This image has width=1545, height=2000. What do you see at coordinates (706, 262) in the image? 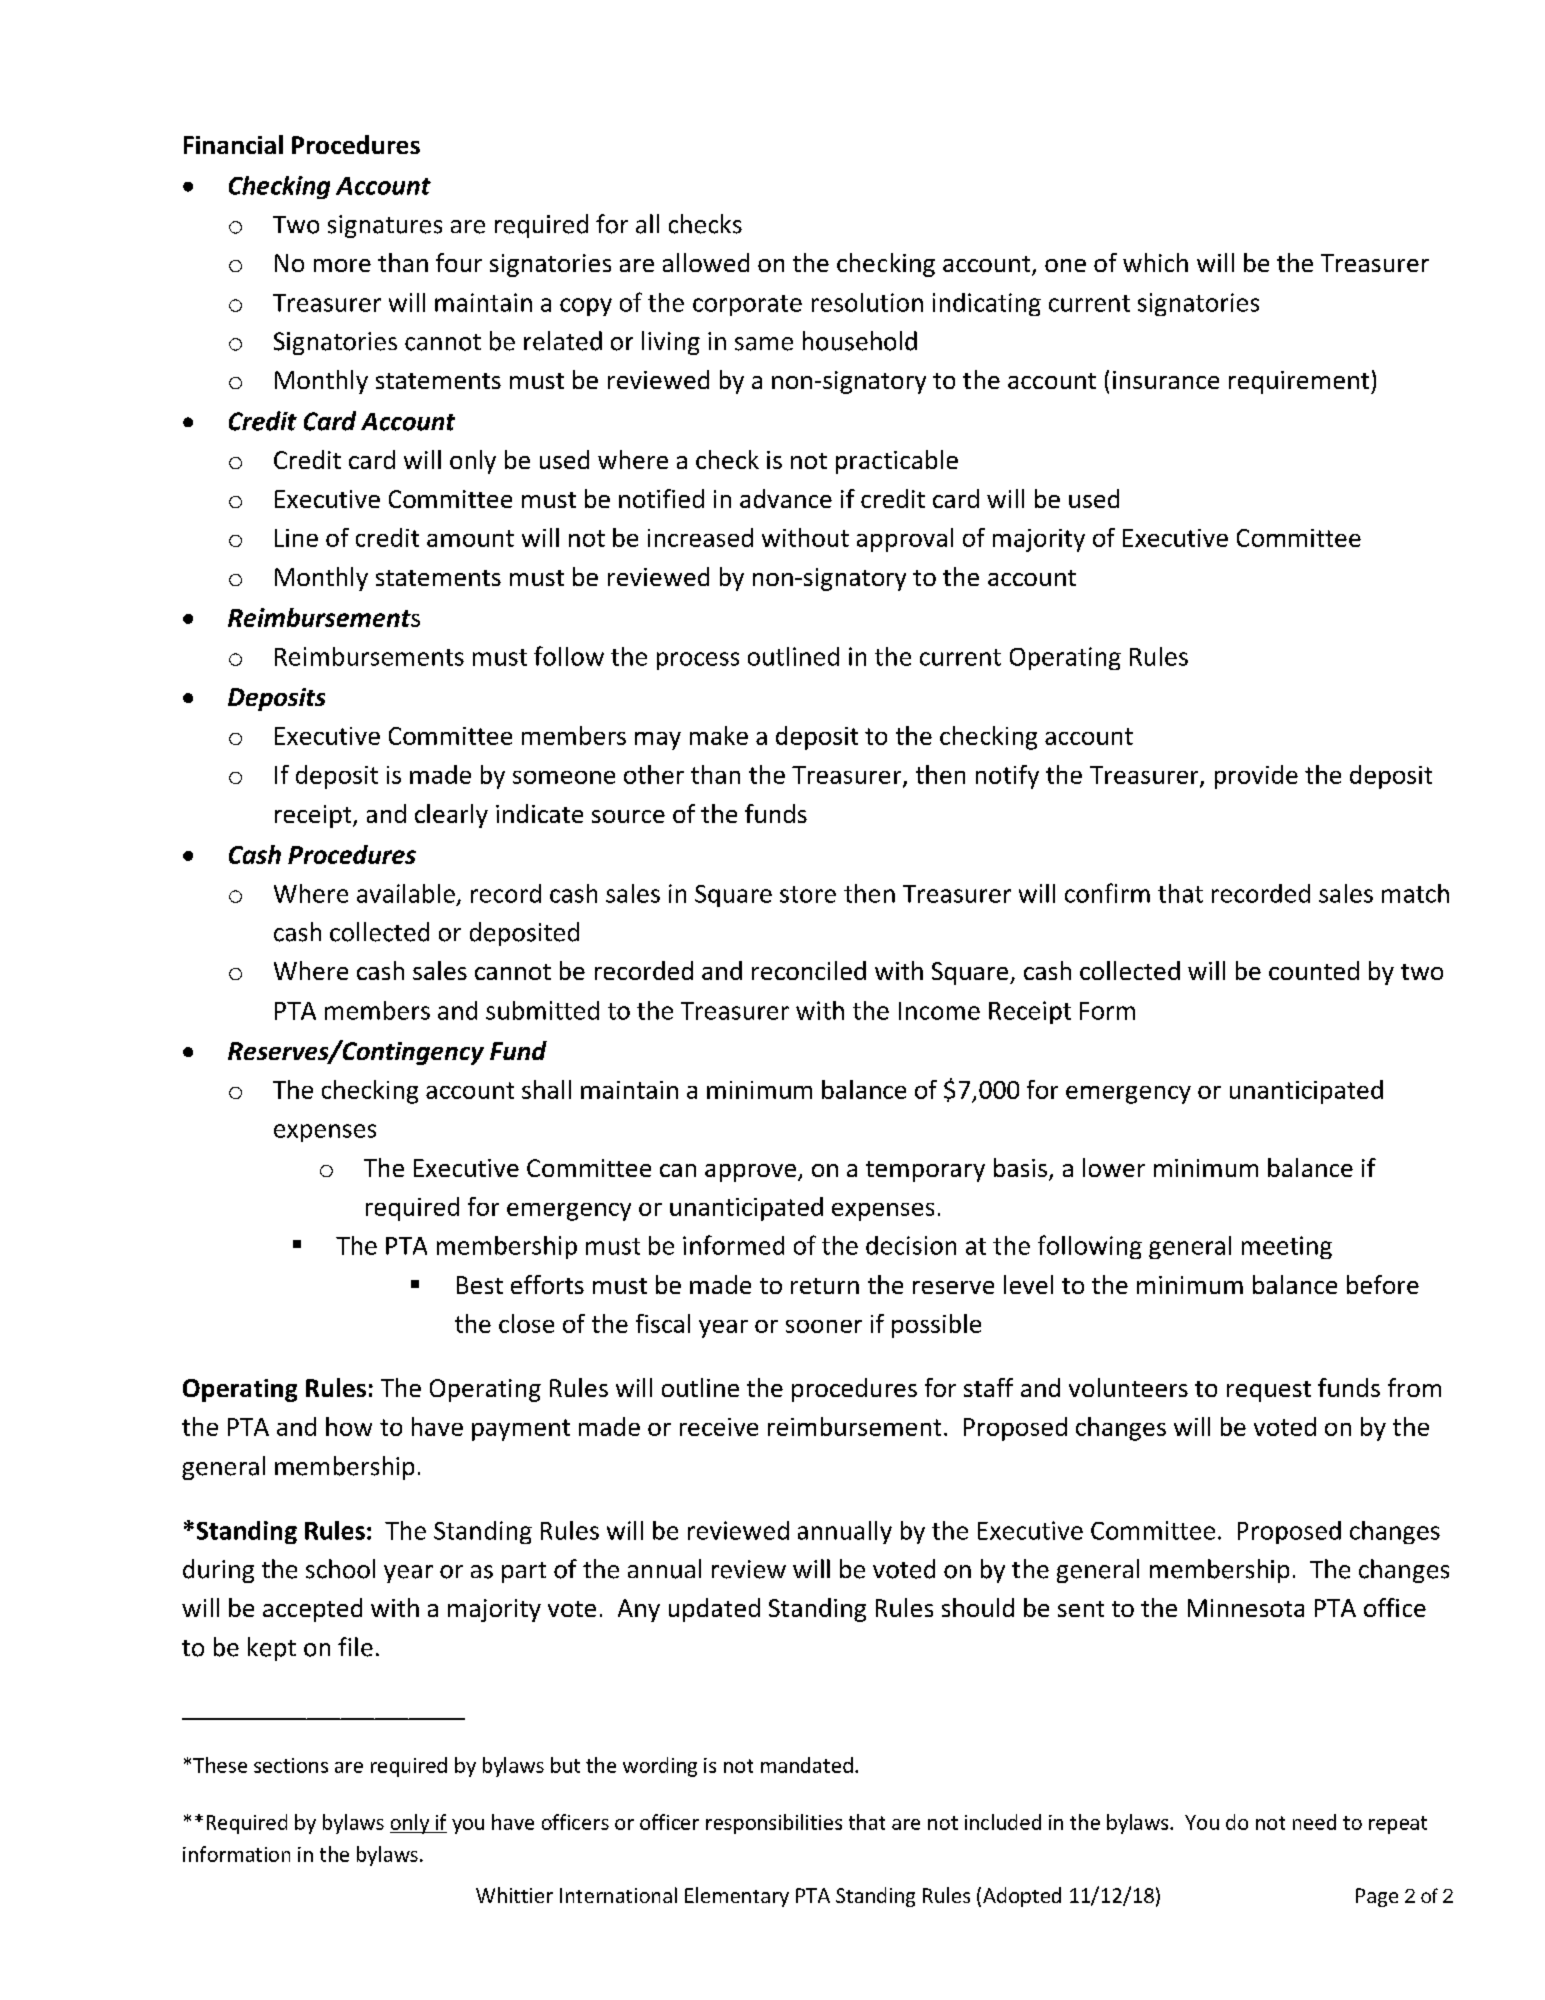
I see `allowed` at bounding box center [706, 262].
